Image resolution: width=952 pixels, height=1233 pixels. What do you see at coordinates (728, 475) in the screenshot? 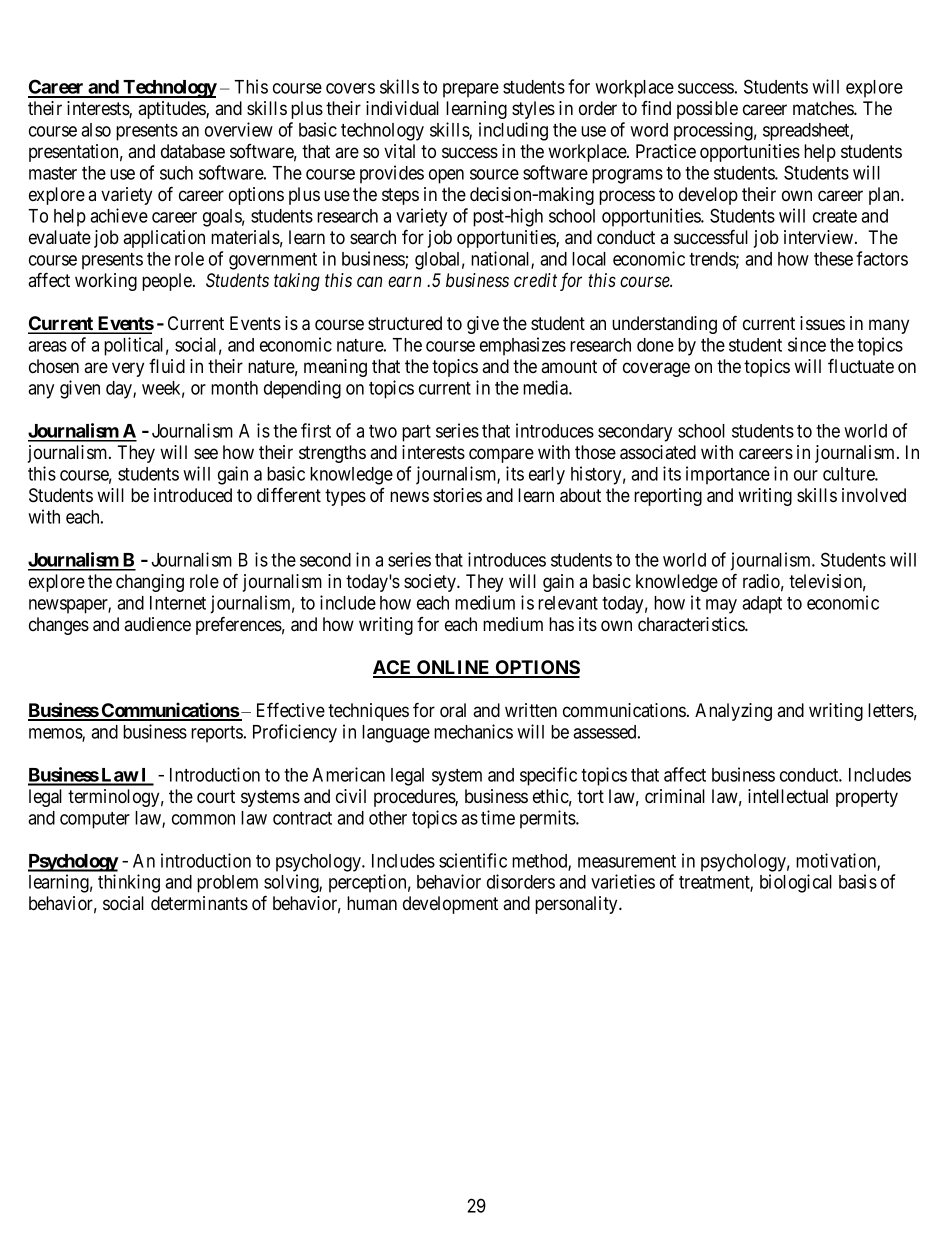
I see `importance` at bounding box center [728, 475].
